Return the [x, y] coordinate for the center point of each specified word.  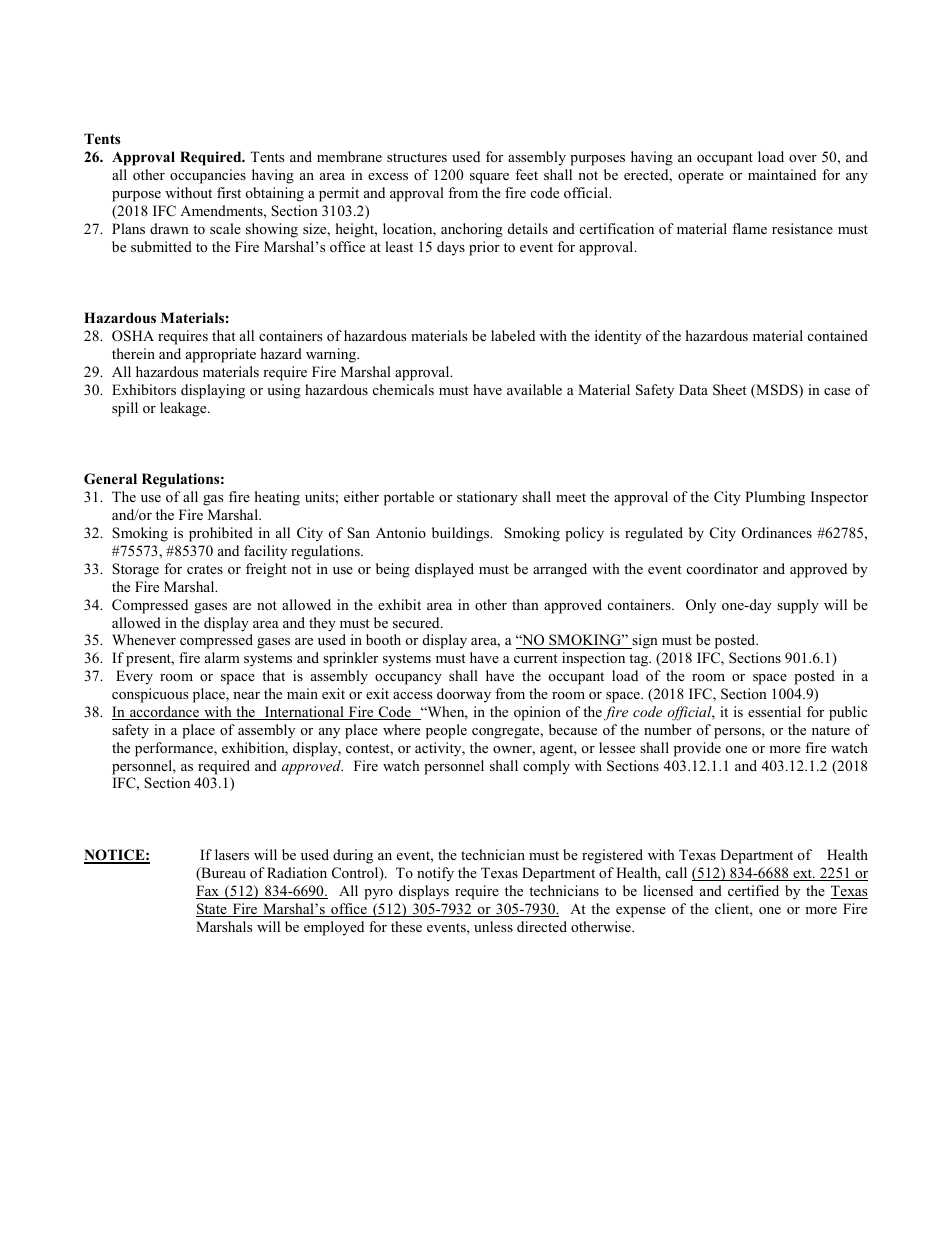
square [489, 178]
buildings [462, 534]
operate [701, 177]
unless [493, 926]
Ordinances [777, 533]
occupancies [208, 176]
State [212, 910]
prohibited [221, 534]
